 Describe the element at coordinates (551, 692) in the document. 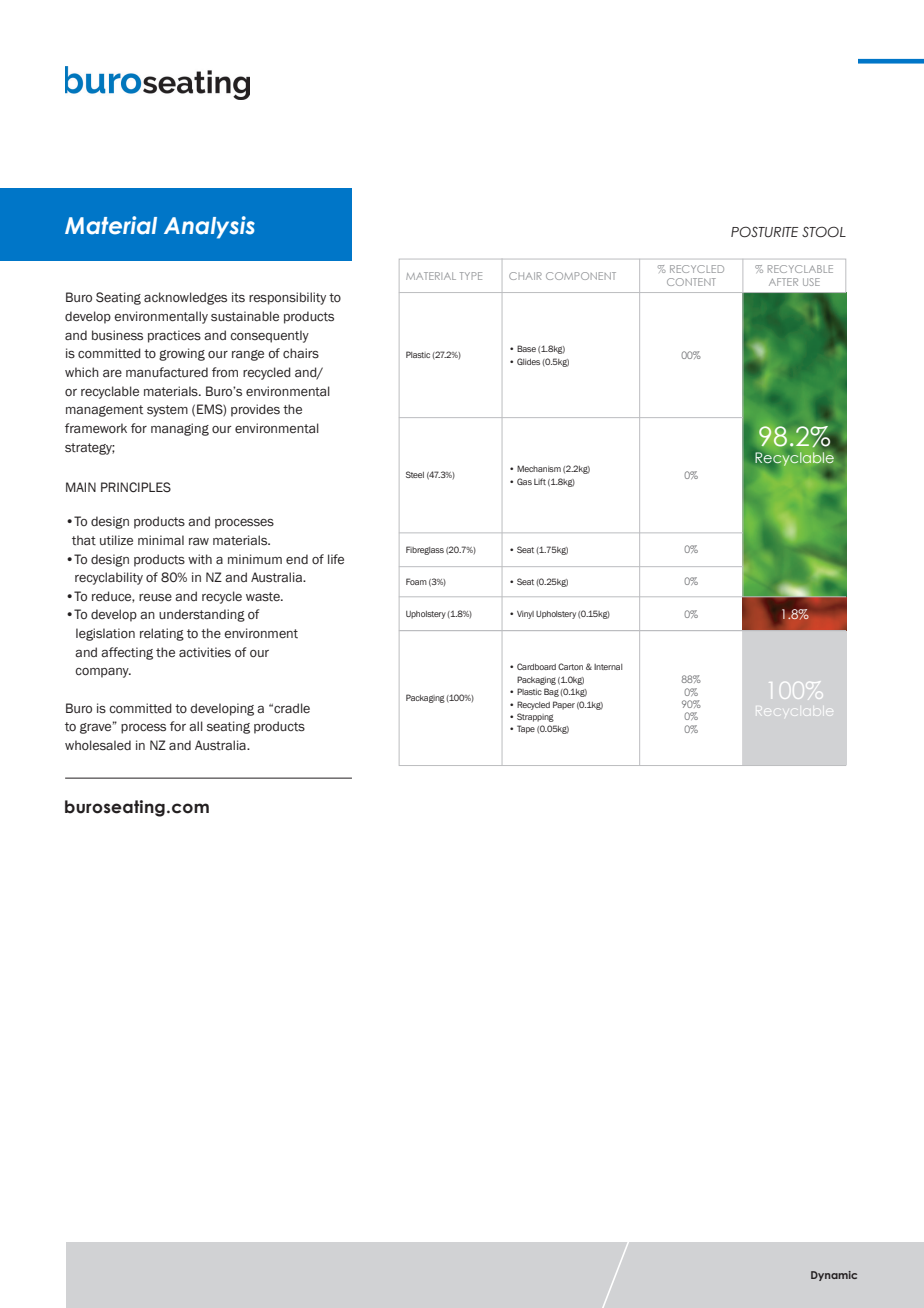

I see `Bag` at that location.
